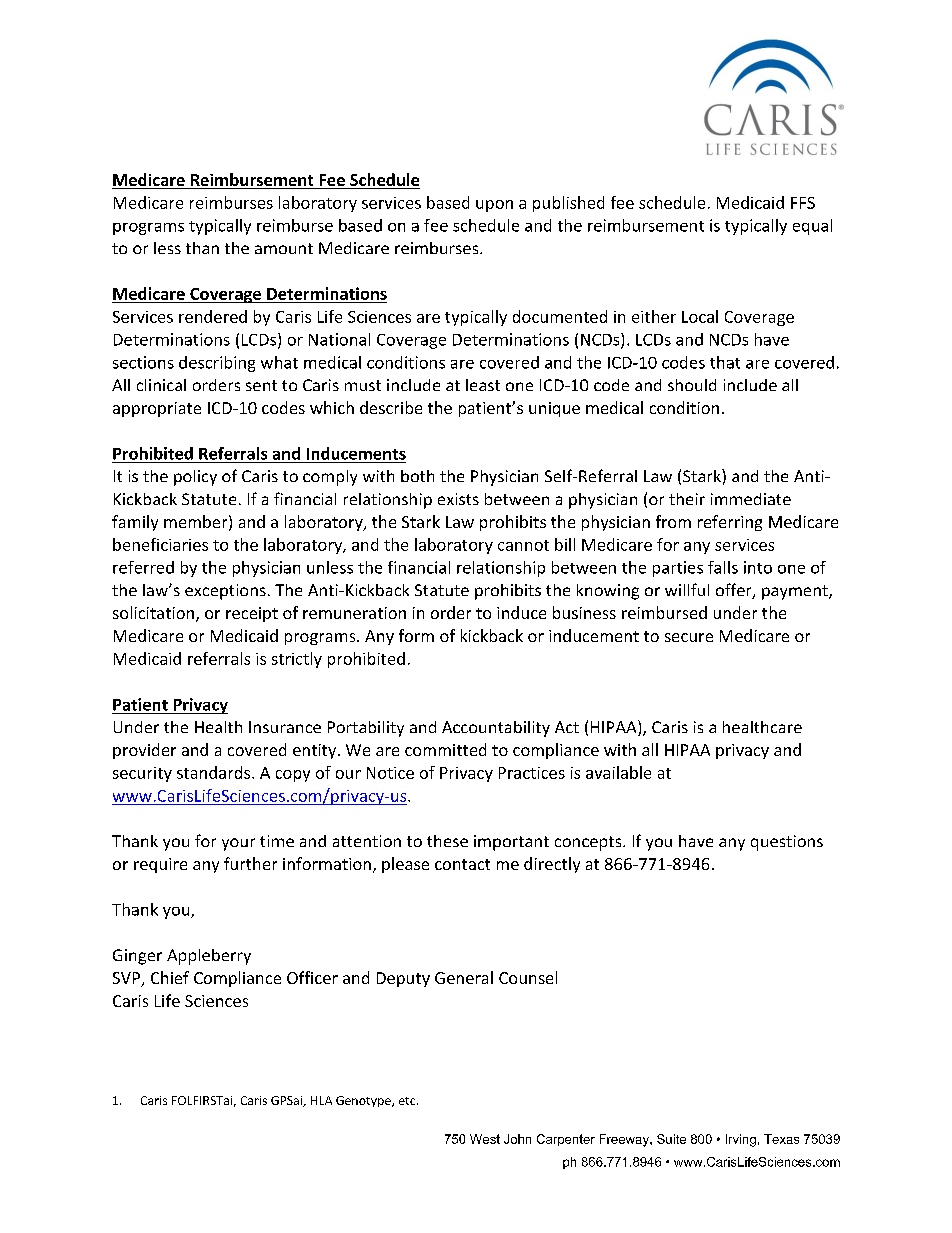 The image size is (952, 1233). I want to click on West, so click(485, 1139).
